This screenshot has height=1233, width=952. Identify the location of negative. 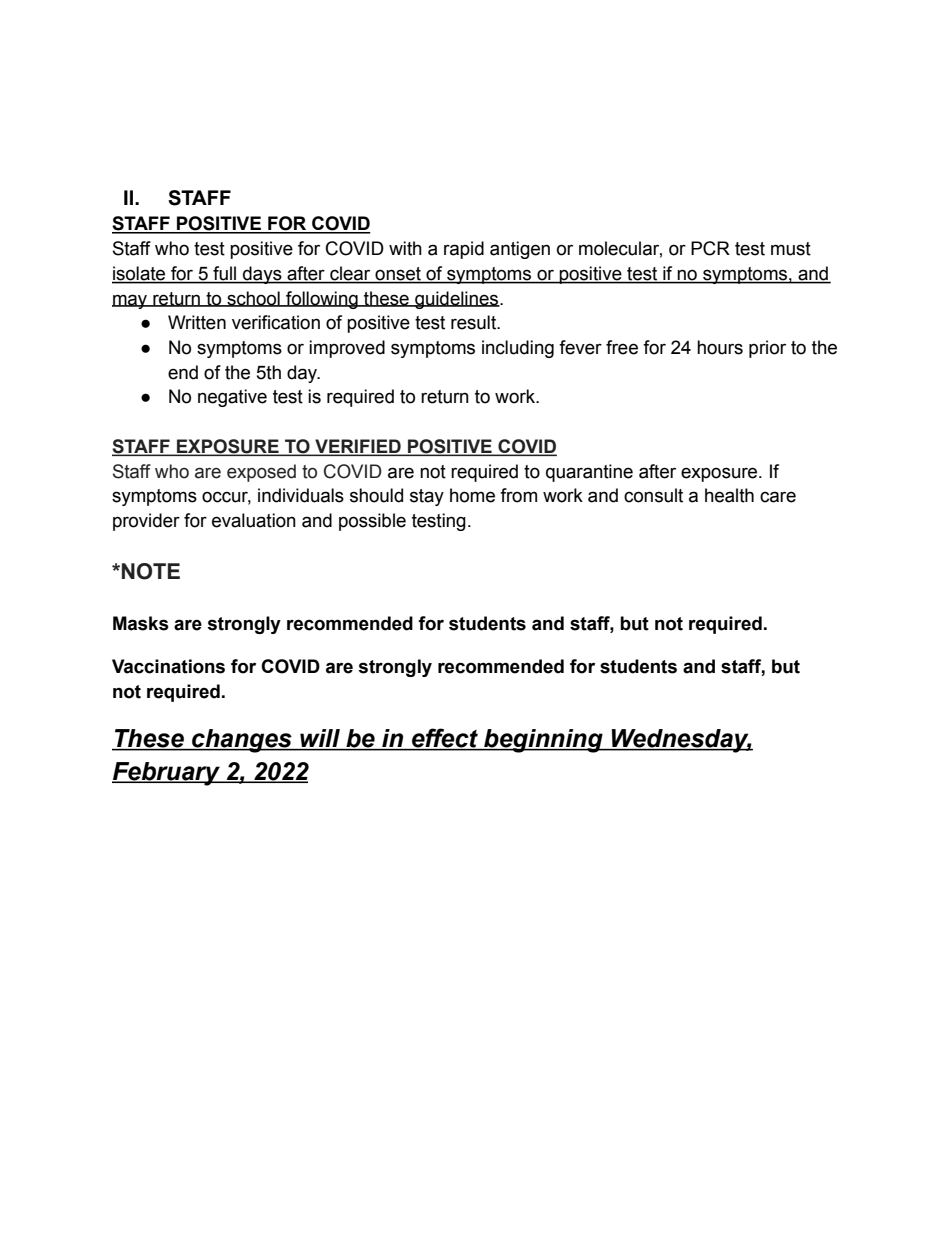
(232, 398).
